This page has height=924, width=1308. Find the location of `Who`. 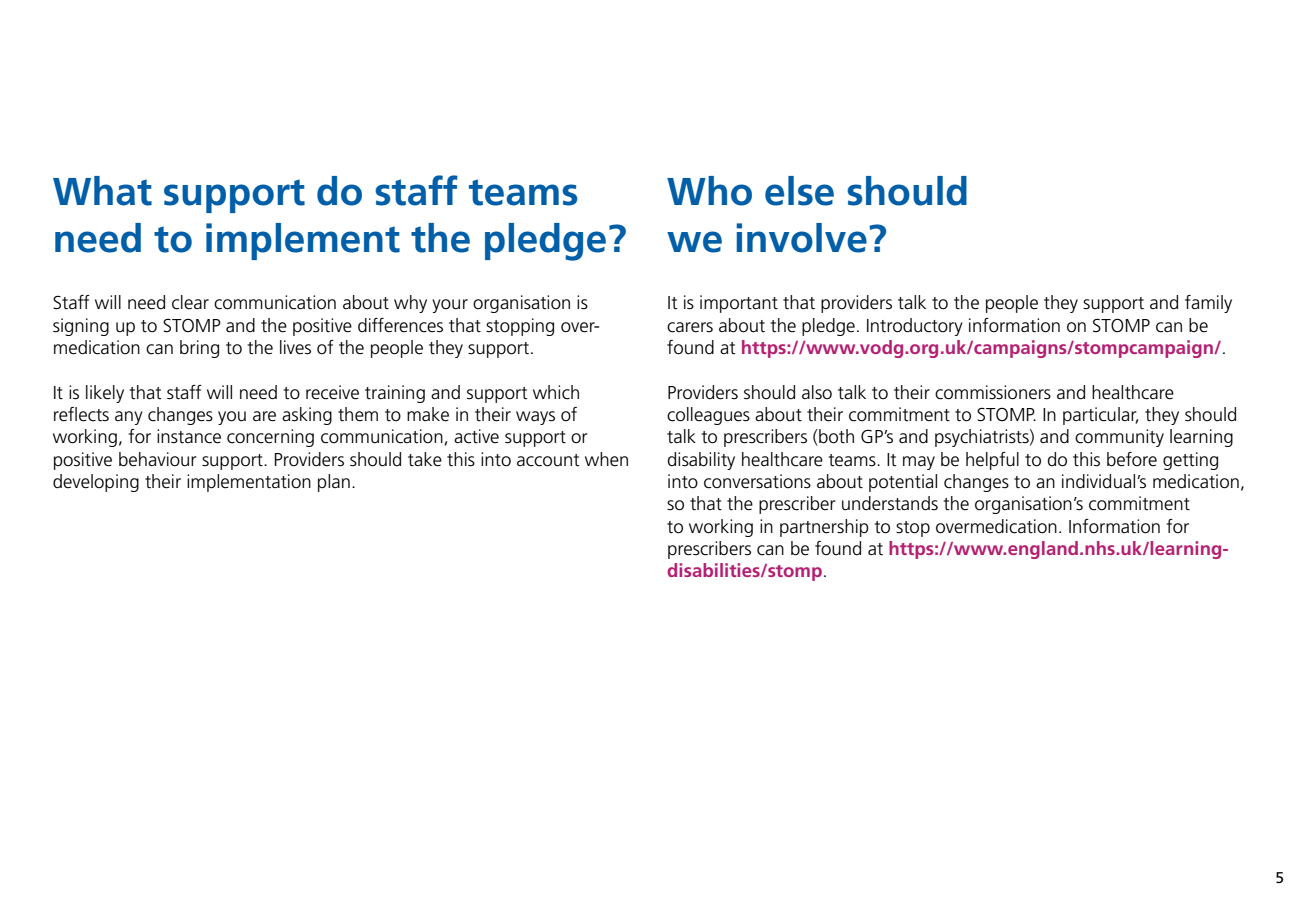

Who is located at coordinates (709, 191).
